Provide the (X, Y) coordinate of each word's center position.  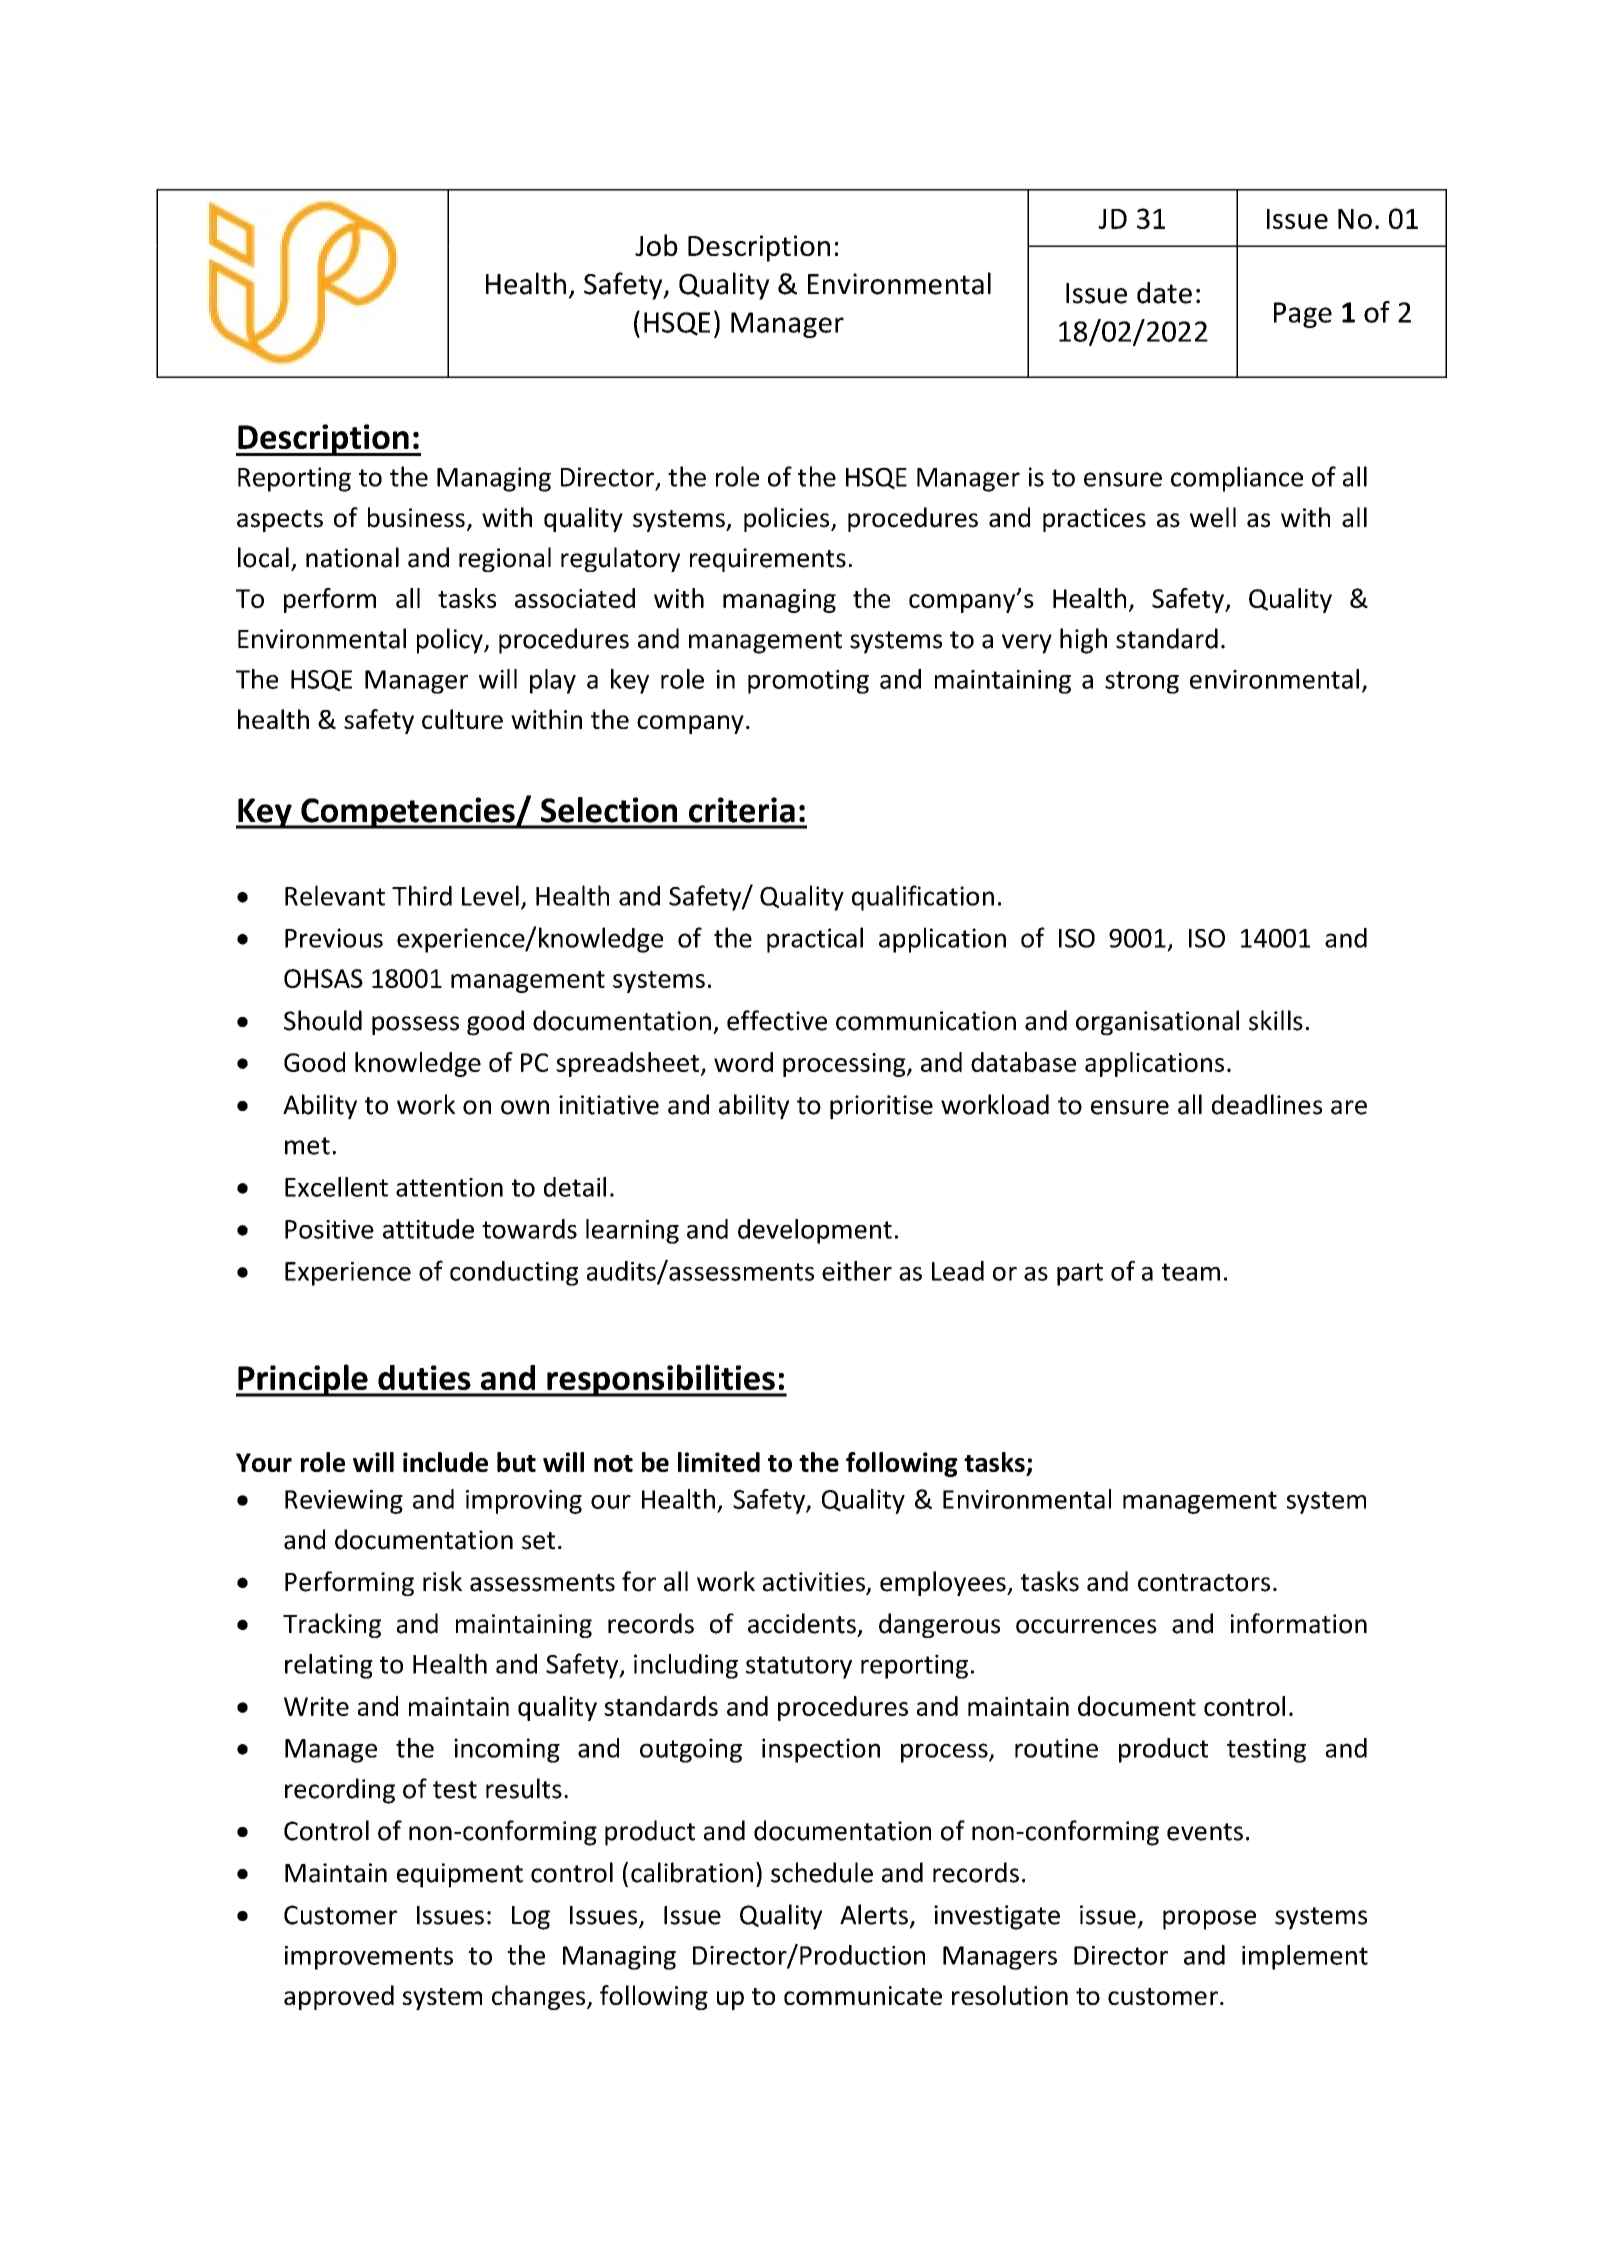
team (1191, 1272)
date (1164, 293)
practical (815, 940)
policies (788, 519)
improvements (369, 1958)
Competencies (408, 813)
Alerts (874, 1914)
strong (1142, 682)
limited (719, 1462)
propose (1209, 1920)
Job (656, 245)
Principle (303, 1380)
